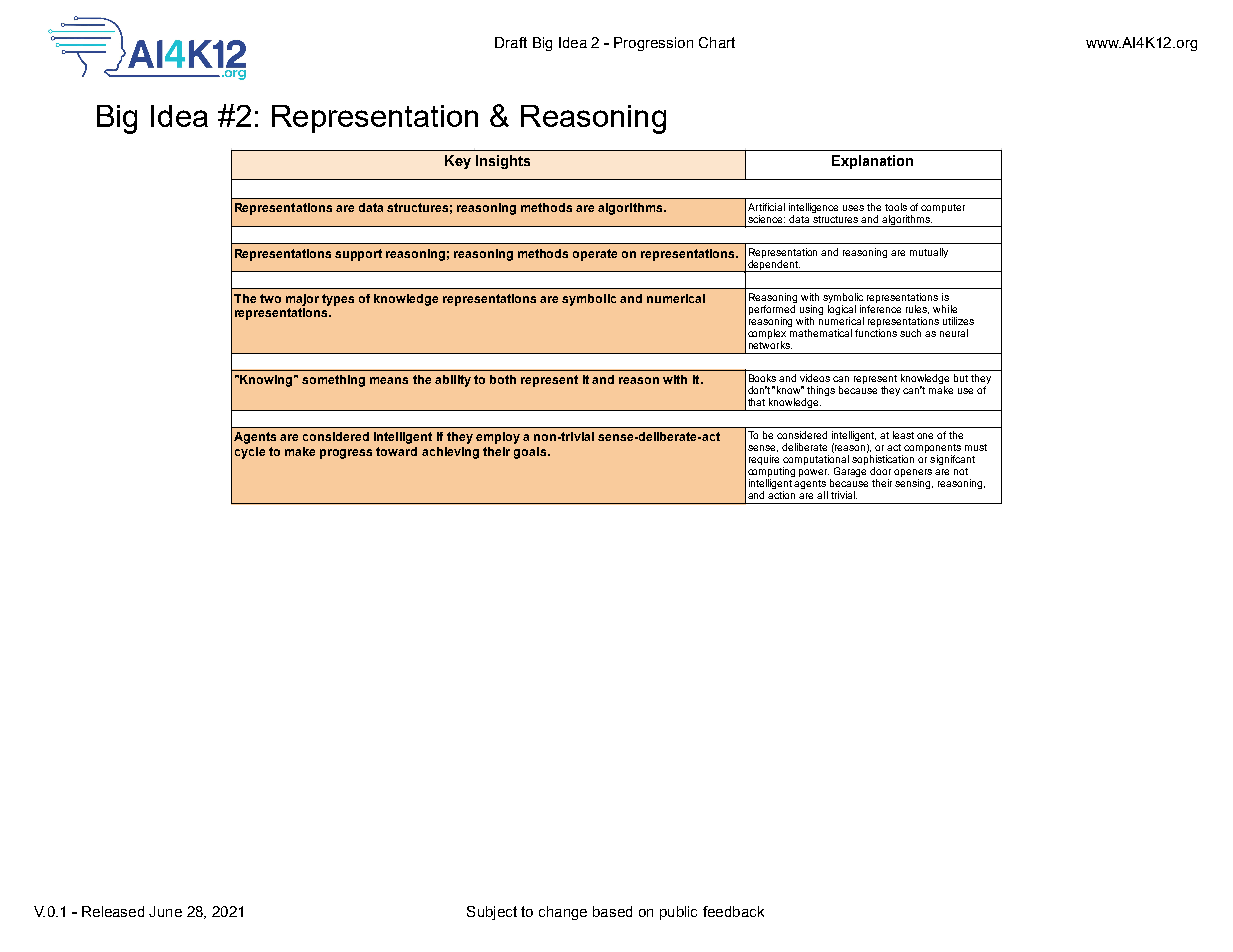 Image resolution: width=1233 pixels, height=952 pixels. Describe the element at coordinates (113, 911) in the screenshot. I see `Released` at that location.
